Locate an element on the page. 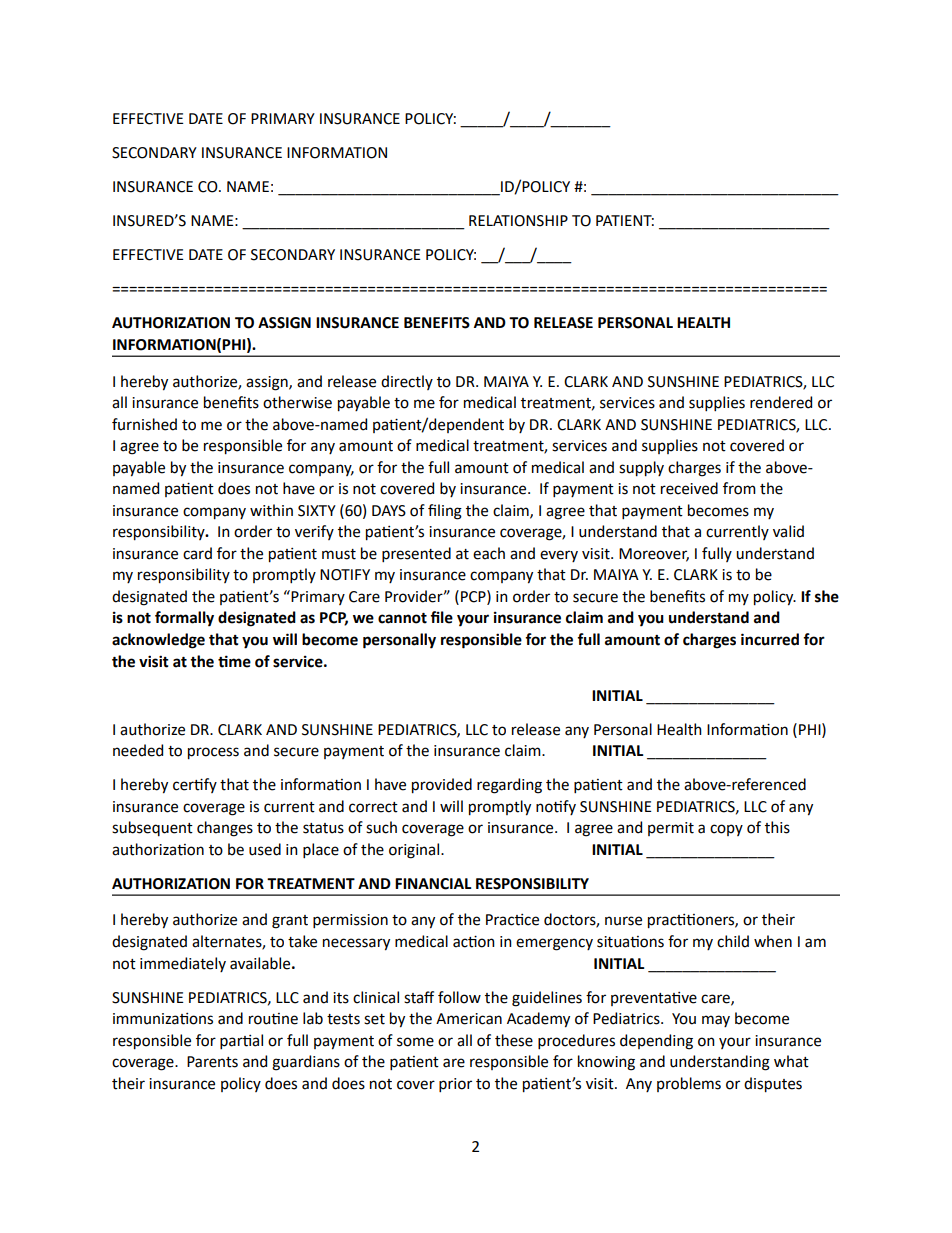  rendered is located at coordinates (781, 402).
